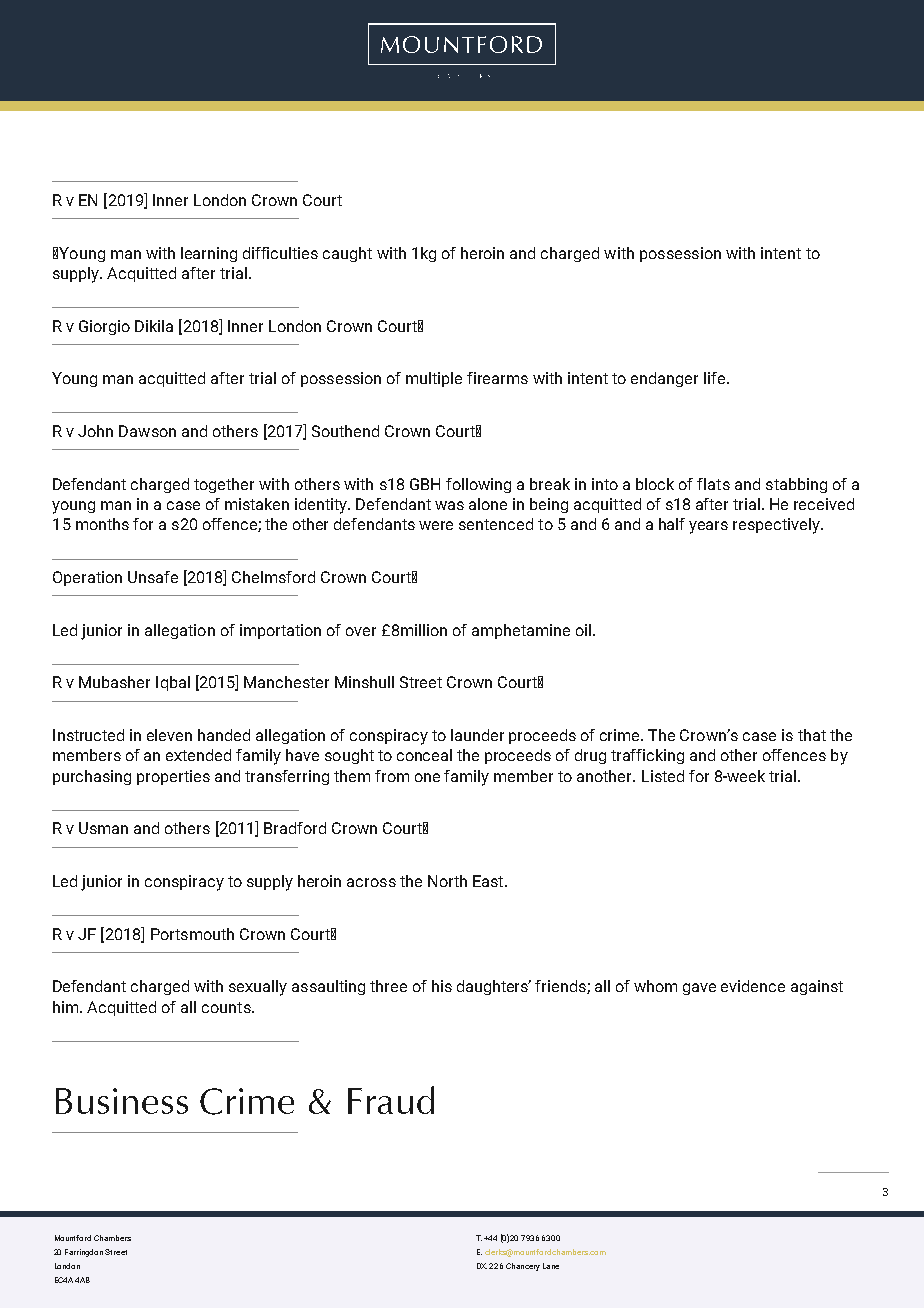 This document has height=1308, width=924. Describe the element at coordinates (551, 1266) in the document. I see `Lane` at that location.
